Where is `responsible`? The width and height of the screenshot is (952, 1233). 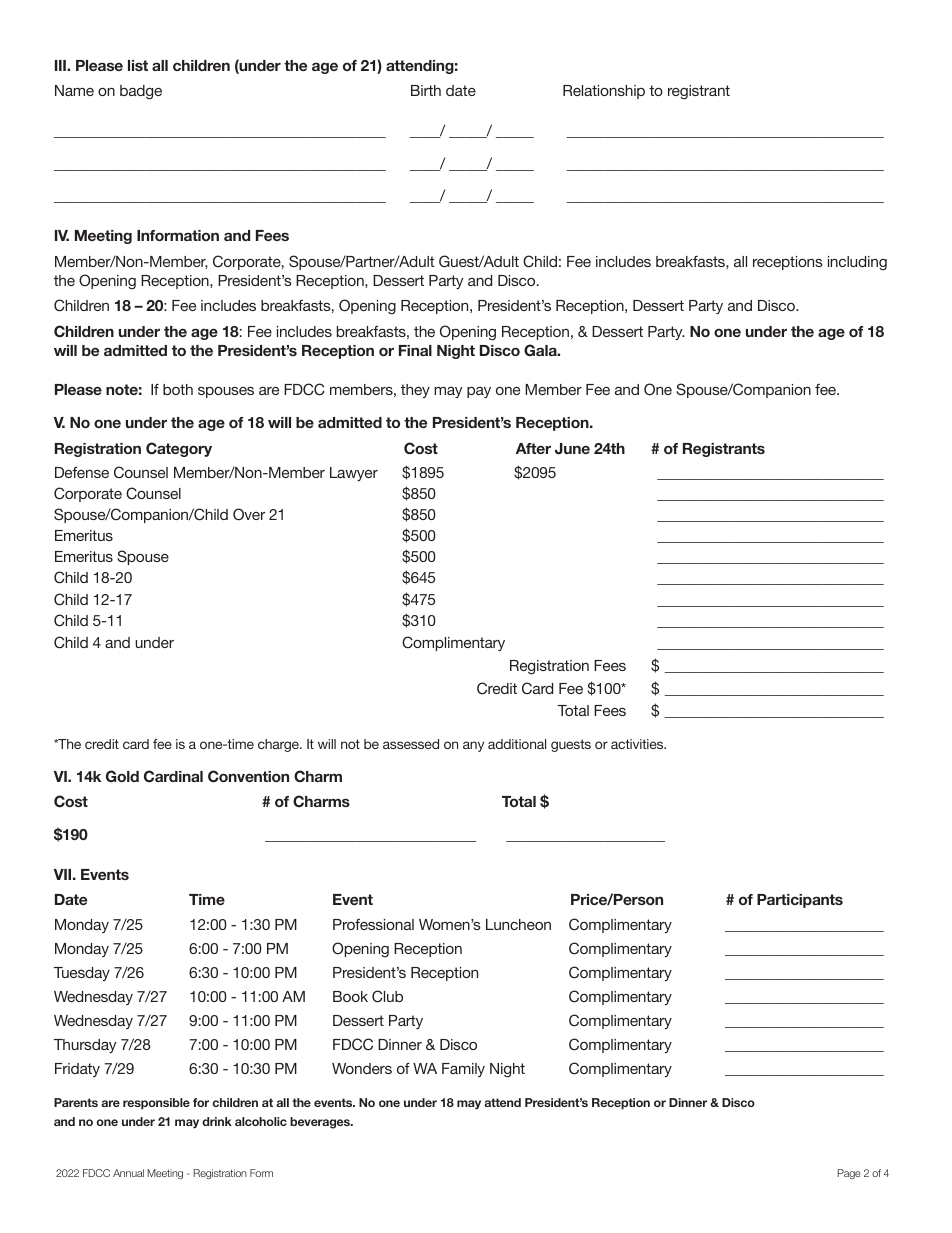
responsible is located at coordinates (156, 1104).
